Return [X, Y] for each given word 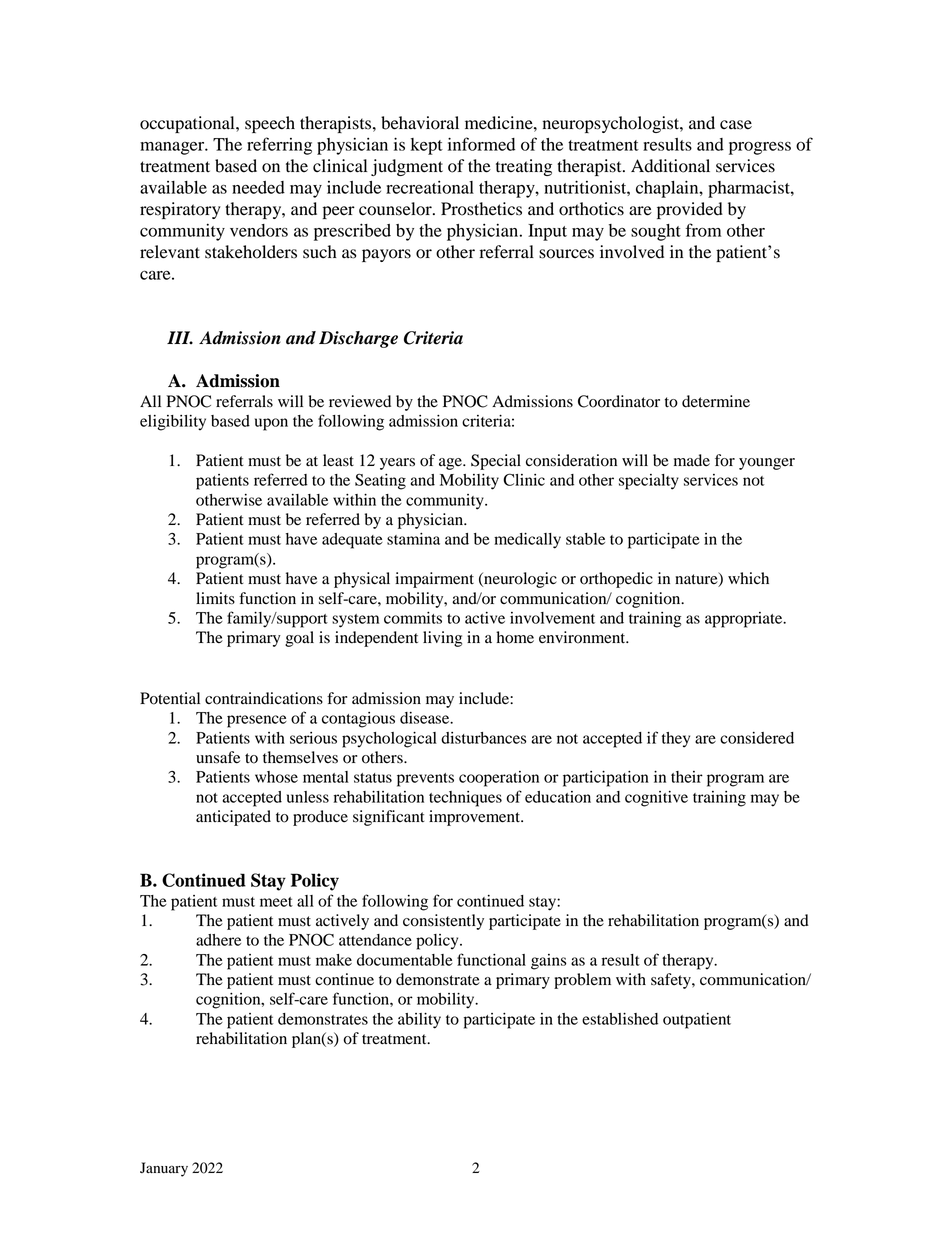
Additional [670, 166]
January [164, 1169]
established [620, 1019]
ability [419, 1021]
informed [481, 144]
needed [258, 187]
